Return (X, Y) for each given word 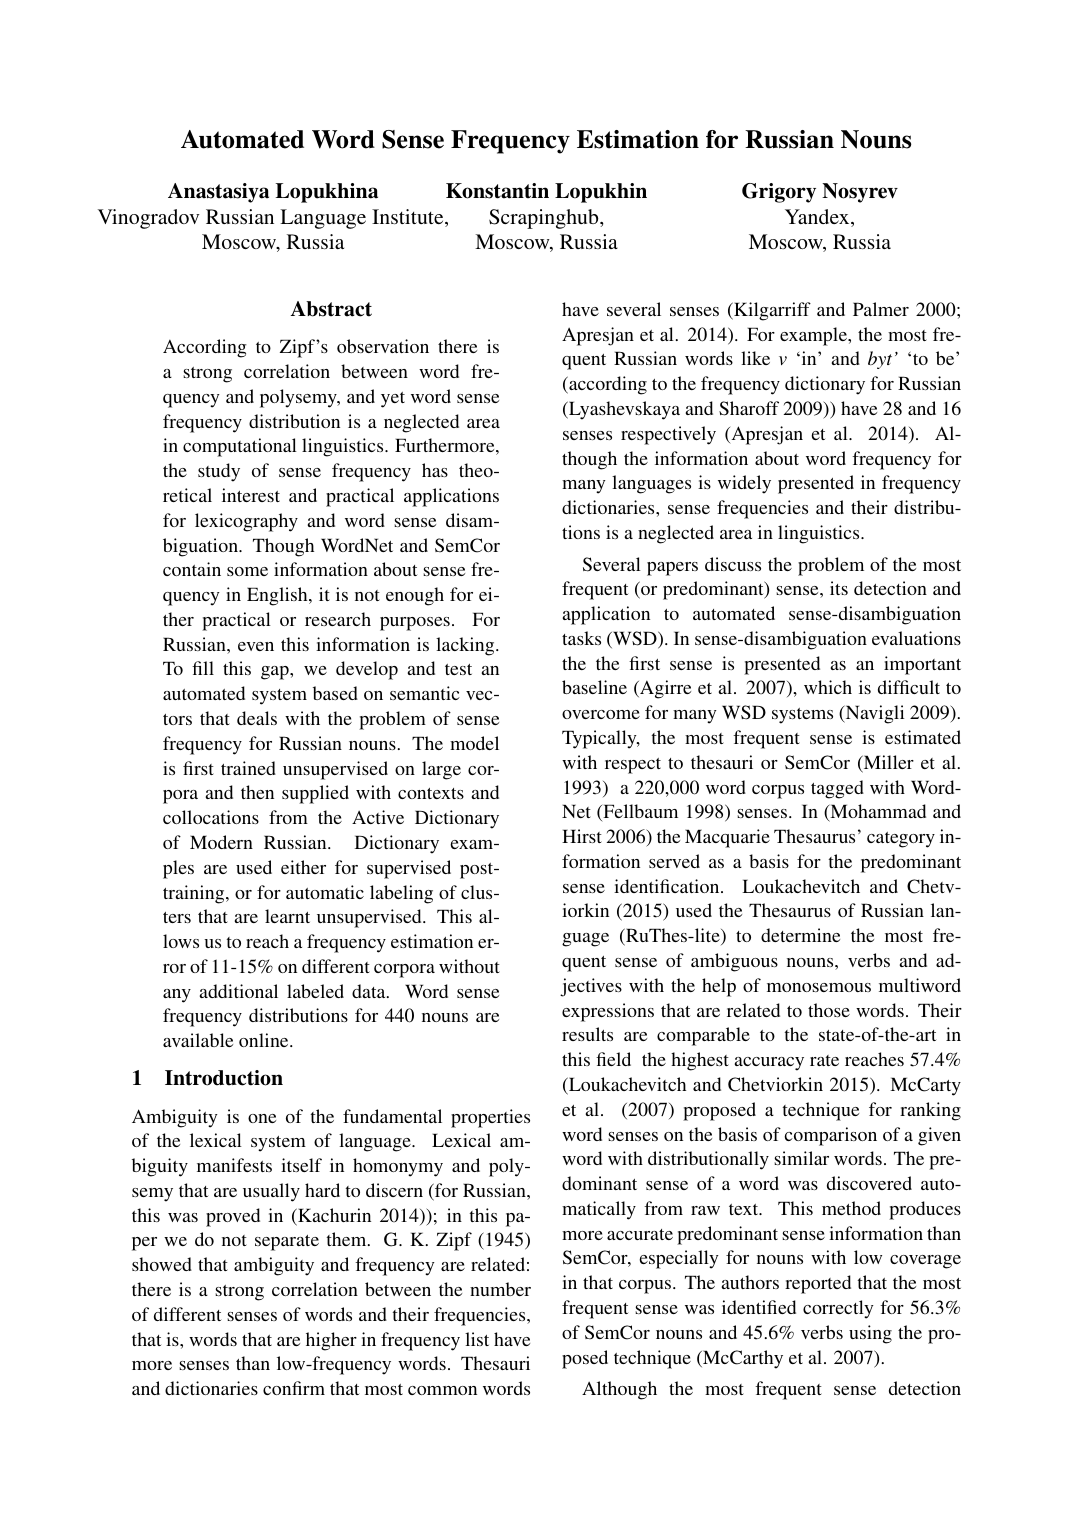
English (278, 596)
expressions (608, 1012)
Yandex (818, 218)
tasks (581, 638)
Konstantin (497, 191)
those (829, 1010)
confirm (294, 1388)
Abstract (331, 309)
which (828, 687)
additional (239, 991)
